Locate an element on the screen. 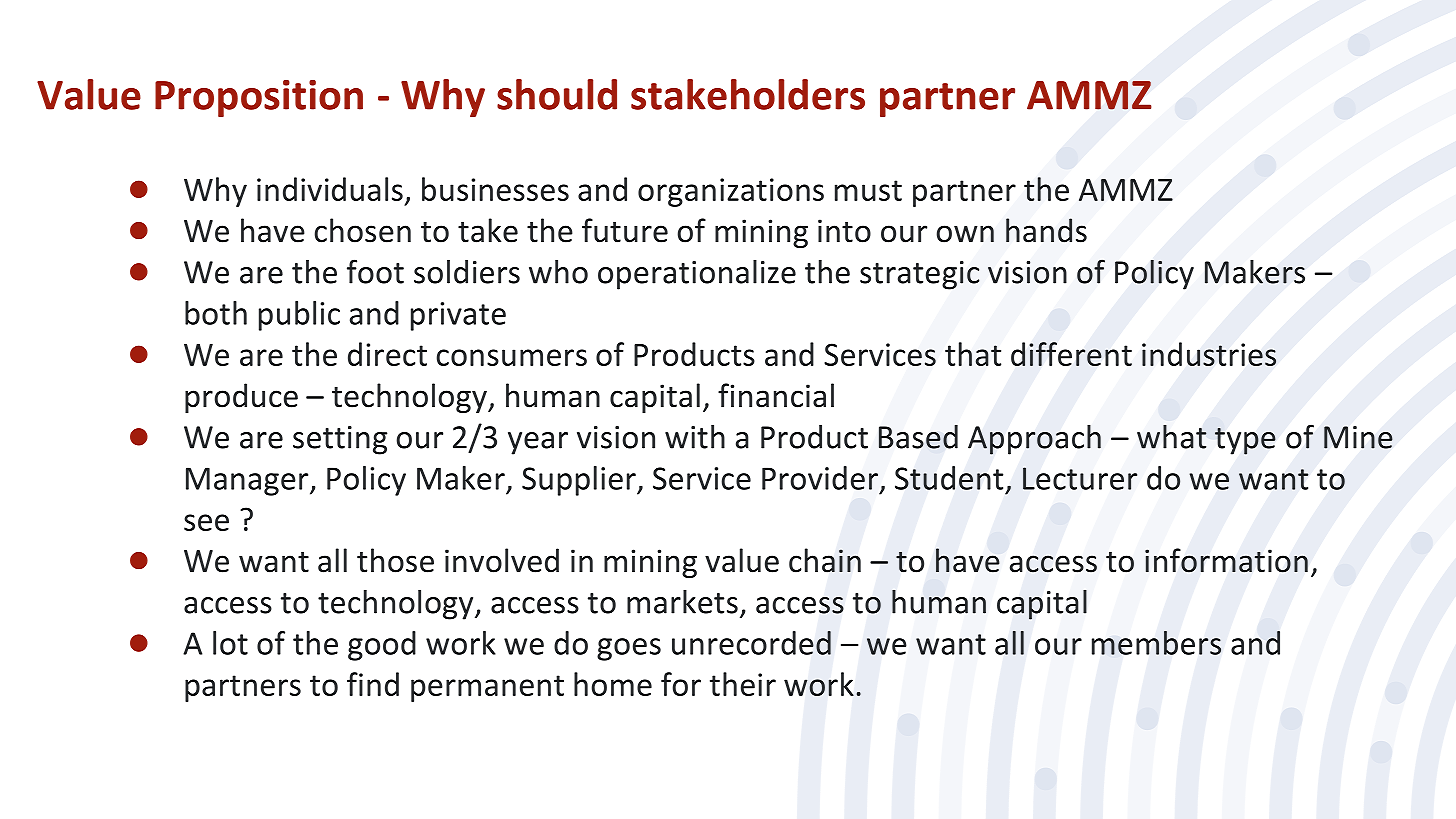 The width and height of the screenshot is (1456, 819). industries is located at coordinates (1209, 354).
